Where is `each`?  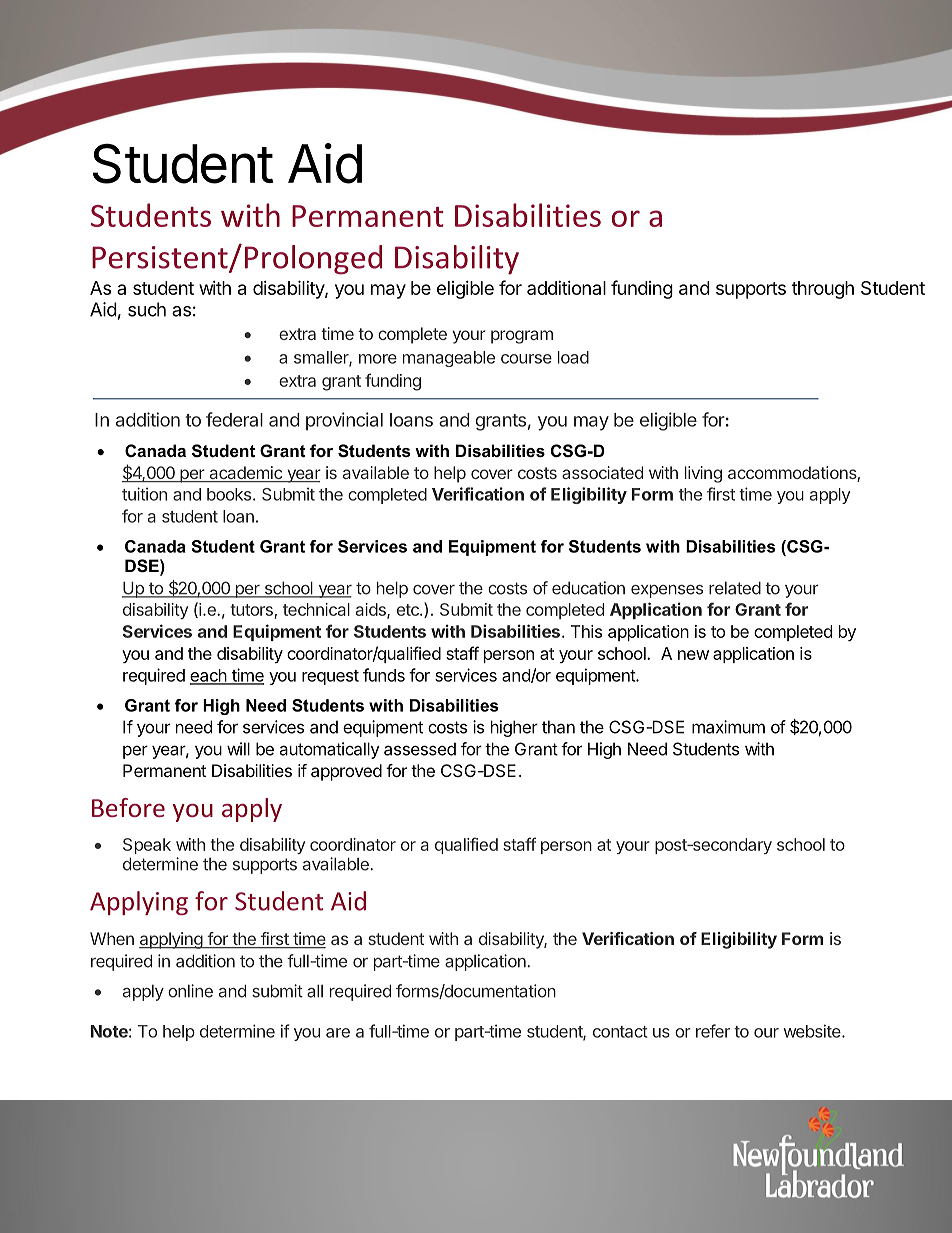
each is located at coordinates (209, 676).
